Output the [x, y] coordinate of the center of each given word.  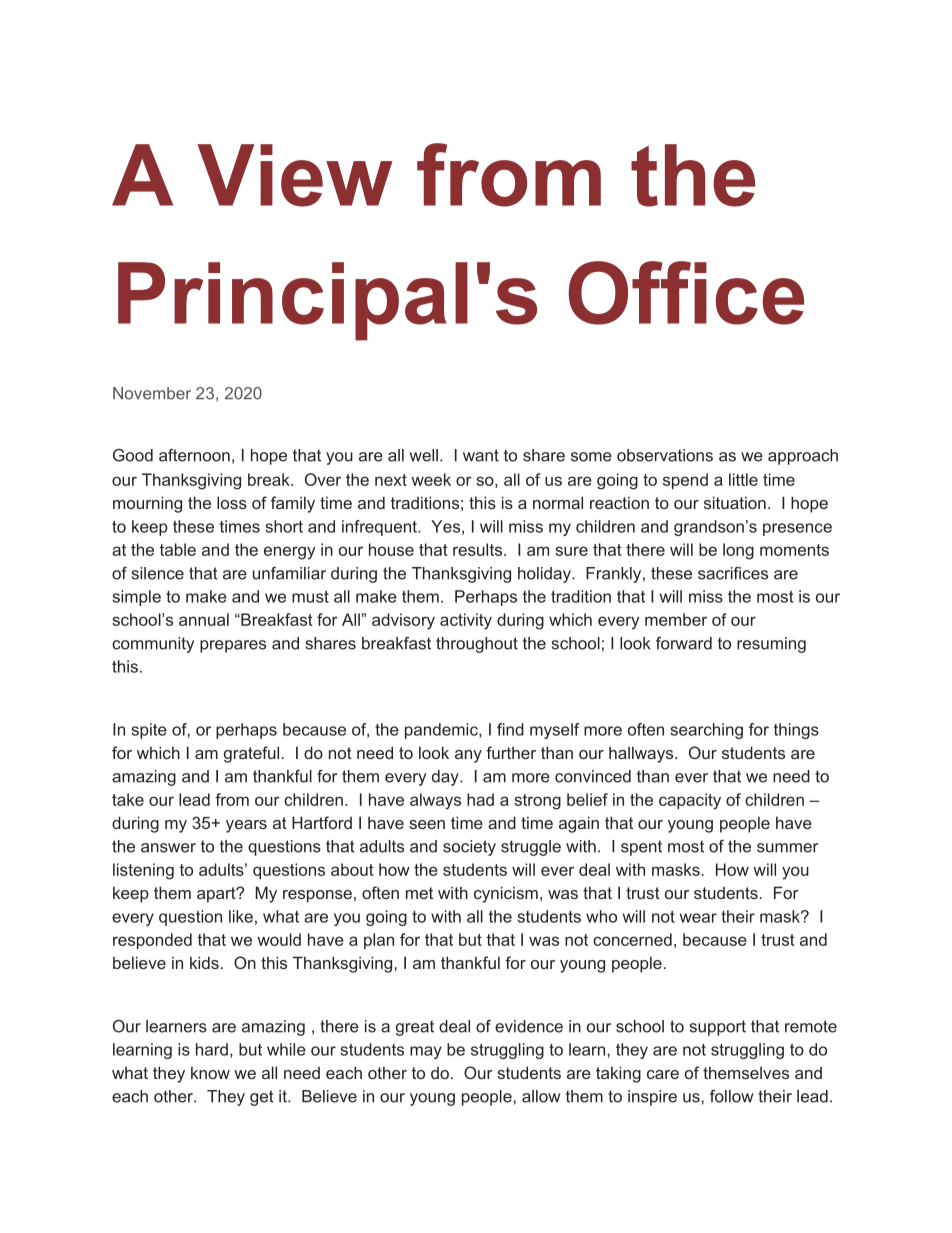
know [210, 1072]
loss [232, 502]
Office [686, 293]
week [431, 479]
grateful [251, 754]
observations [665, 455]
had [480, 799]
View [295, 175]
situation [735, 502]
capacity [690, 801]
